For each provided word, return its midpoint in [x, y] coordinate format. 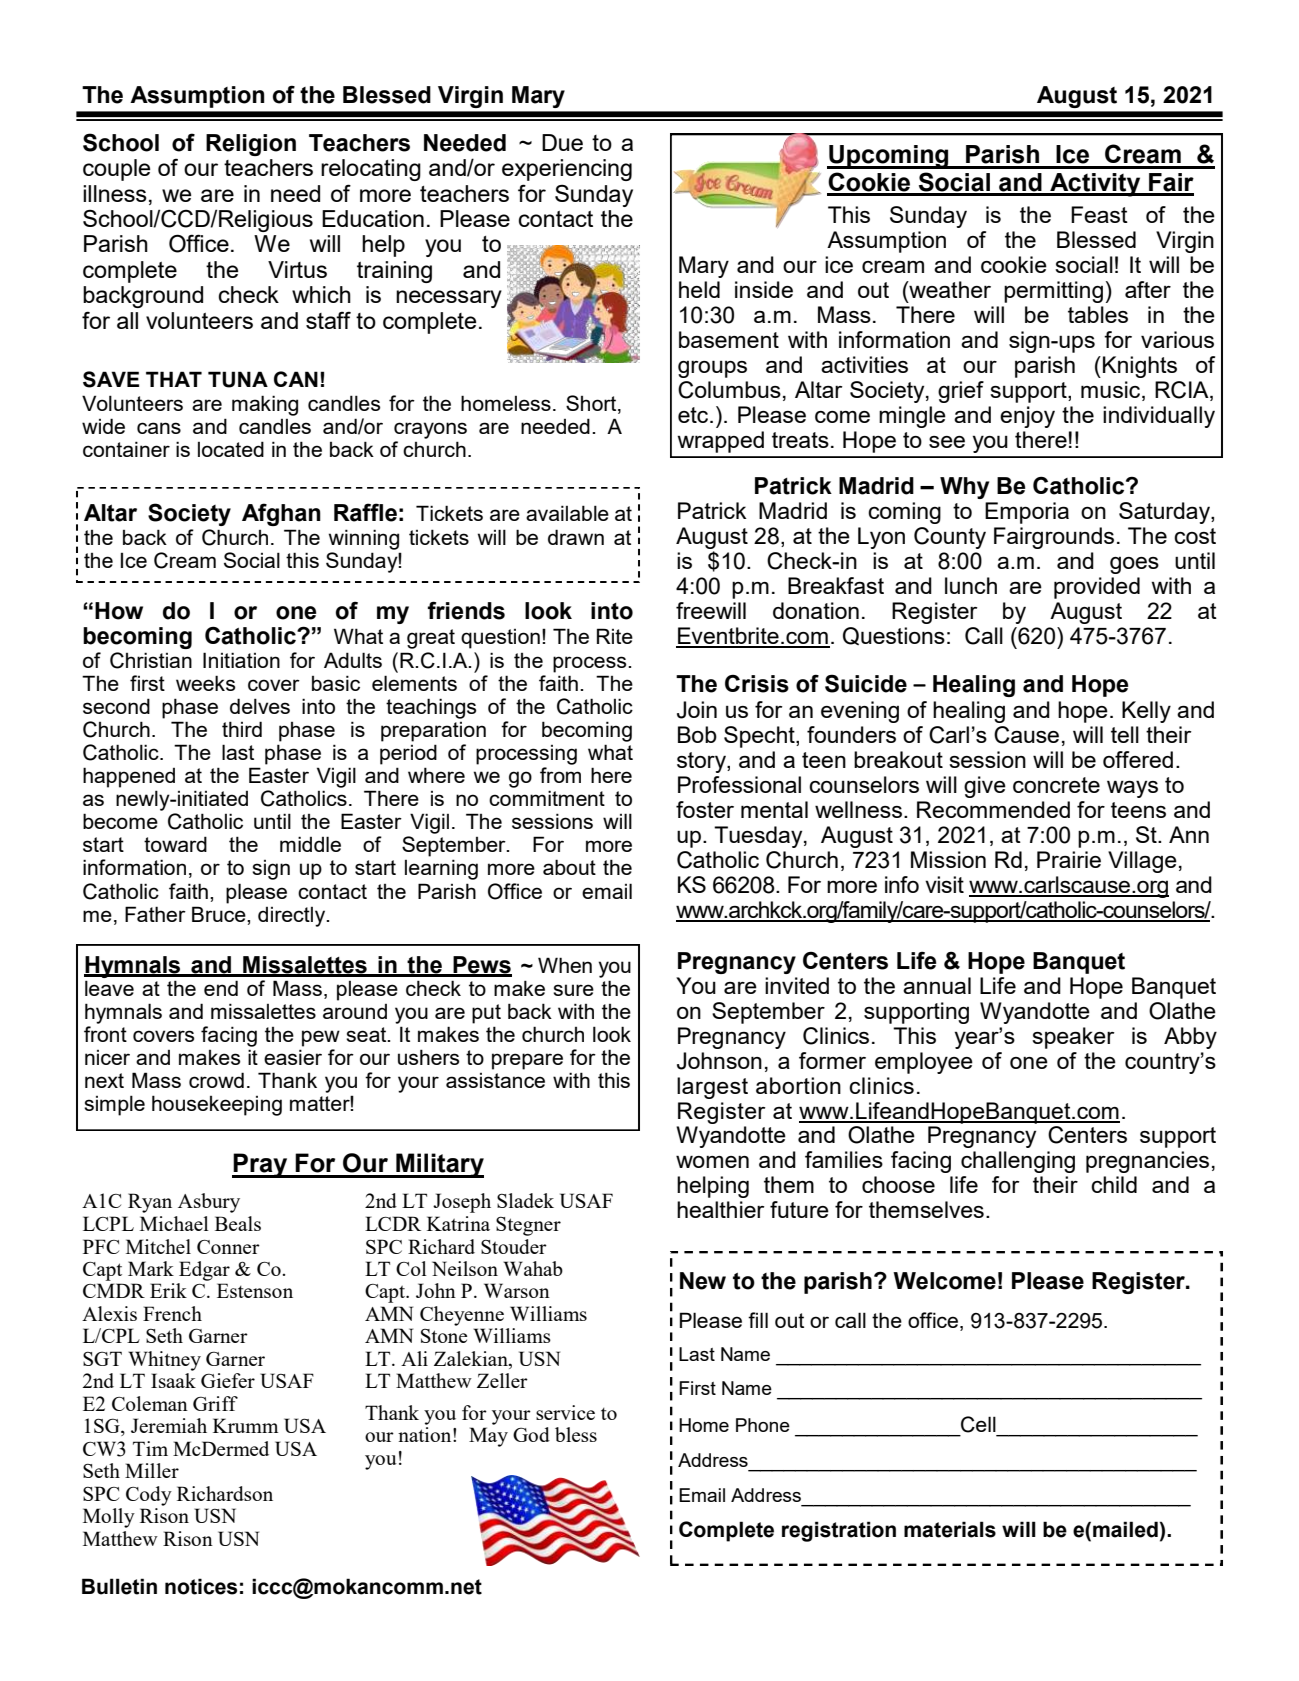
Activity [1095, 185]
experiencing [567, 170]
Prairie [1069, 859]
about [569, 867]
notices [201, 1586]
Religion [251, 145]
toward [175, 844]
